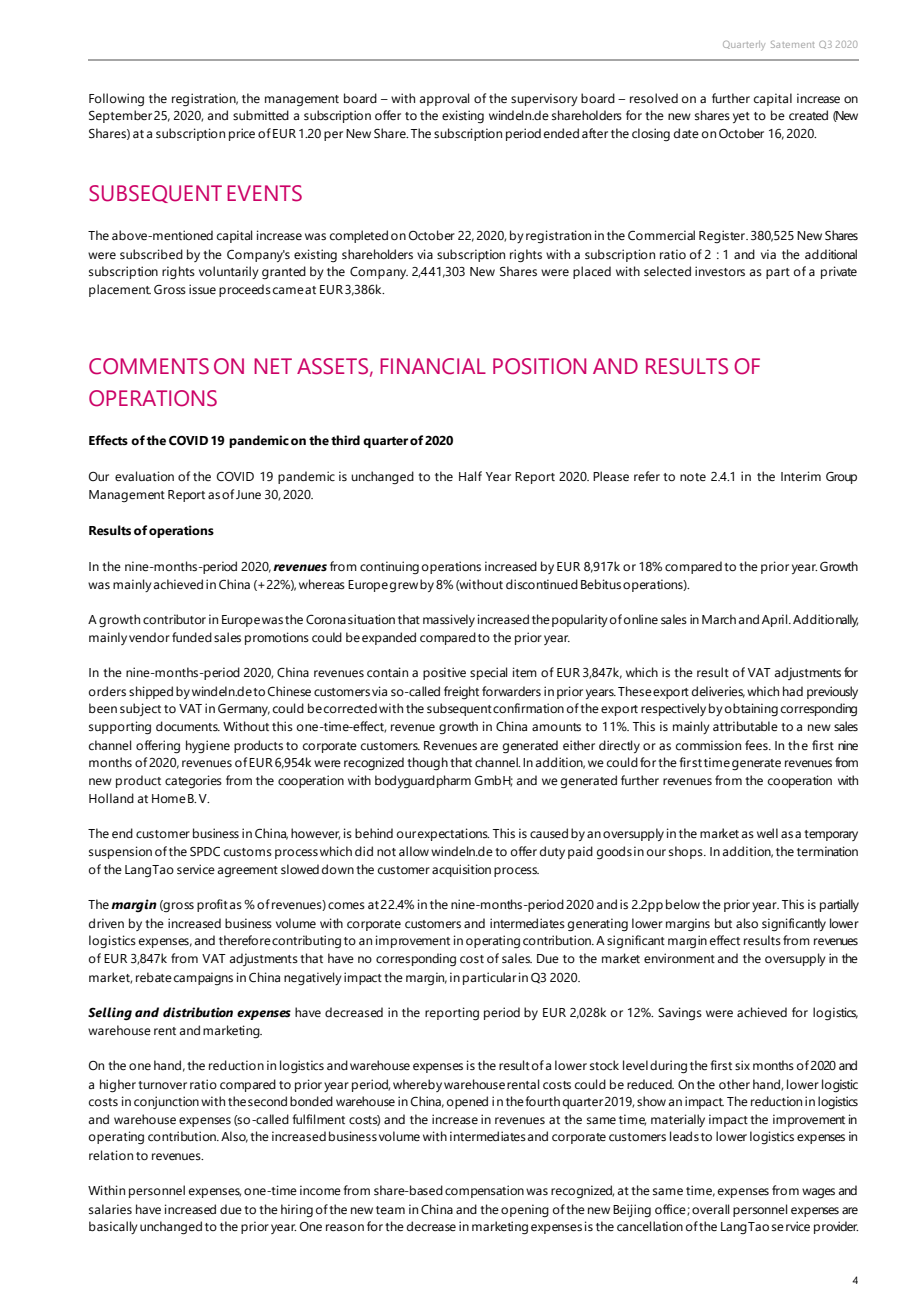  What do you see at coordinates (169, 799) in the document?
I see `Home` at bounding box center [169, 799].
